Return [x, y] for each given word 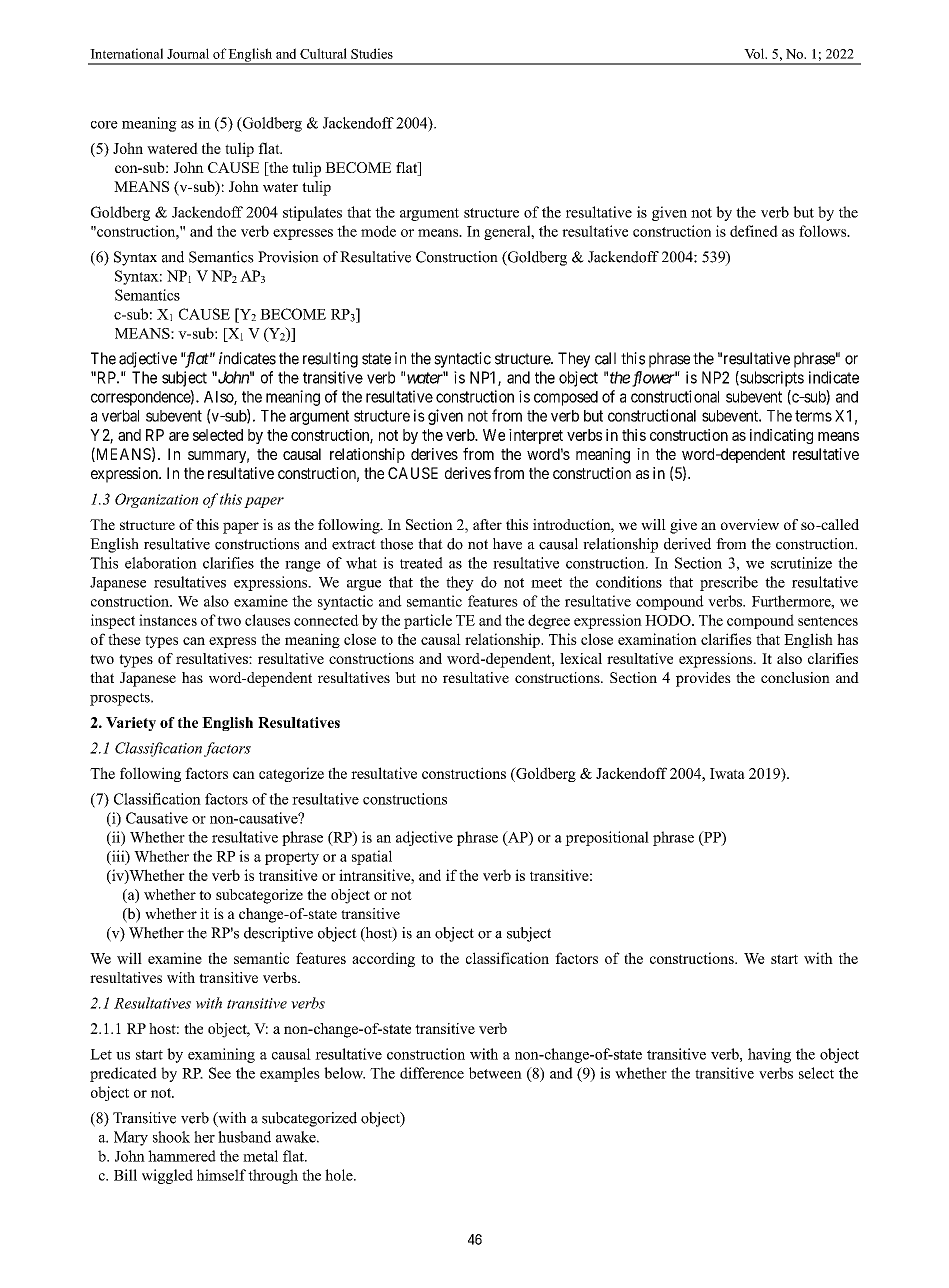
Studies [372, 53]
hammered [182, 1156]
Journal [188, 53]
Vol [755, 53]
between [495, 1073]
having [769, 1055]
